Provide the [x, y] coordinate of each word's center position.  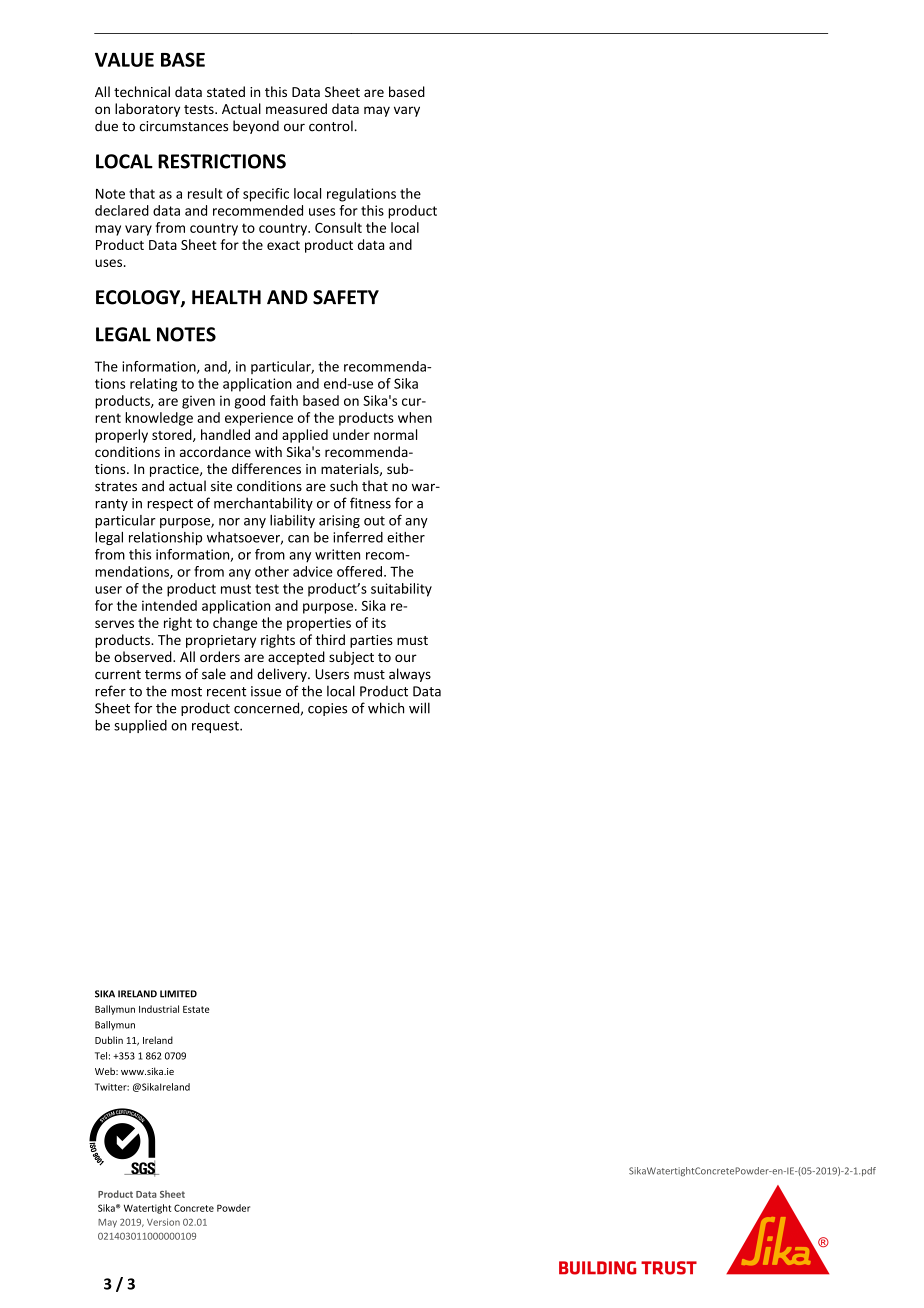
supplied [140, 726]
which [386, 708]
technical [142, 91]
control [331, 126]
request [216, 727]
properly [121, 436]
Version [163, 1222]
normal [395, 434]
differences [266, 468]
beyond [256, 127]
